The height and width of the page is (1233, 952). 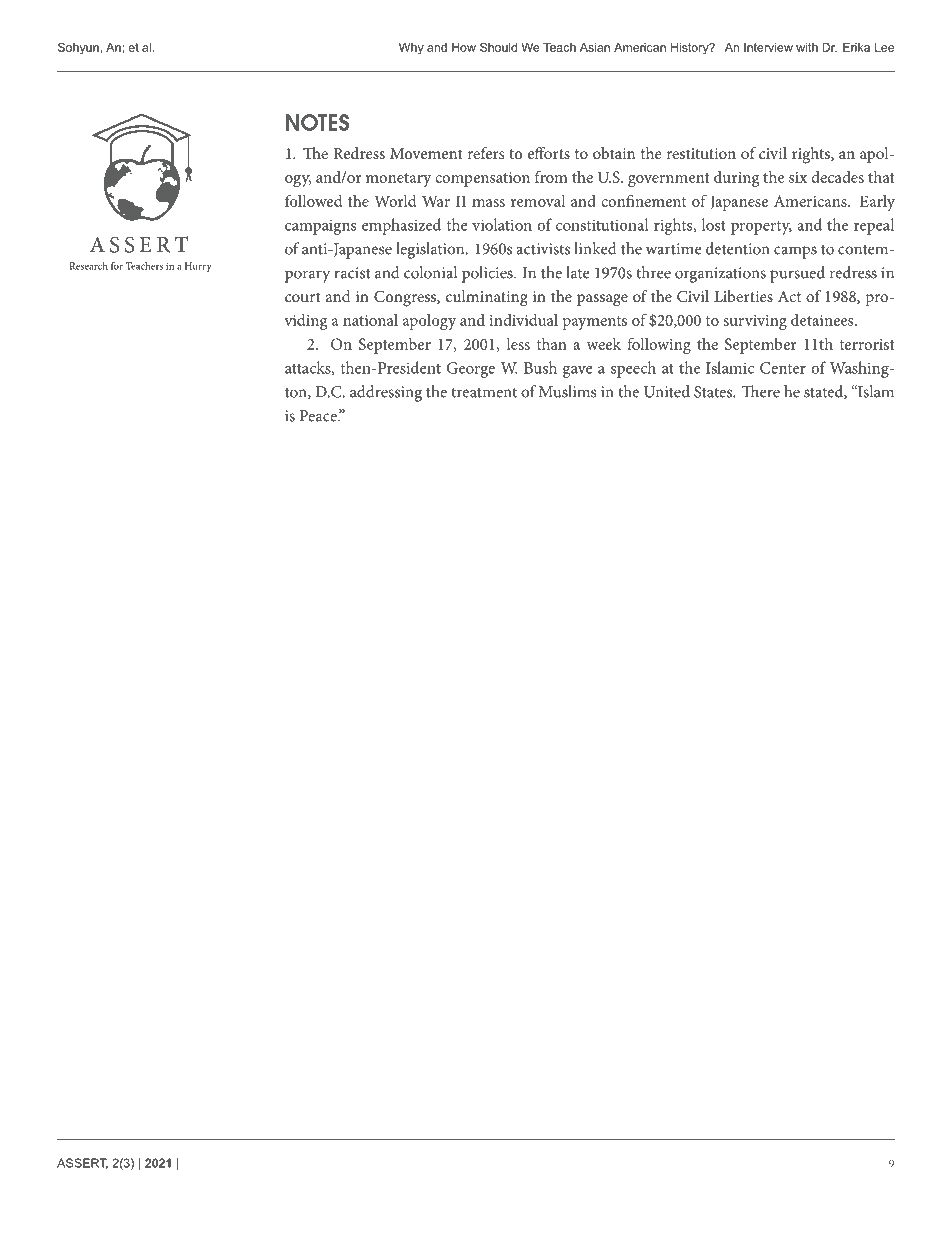 I want to click on treatment, so click(x=484, y=392).
